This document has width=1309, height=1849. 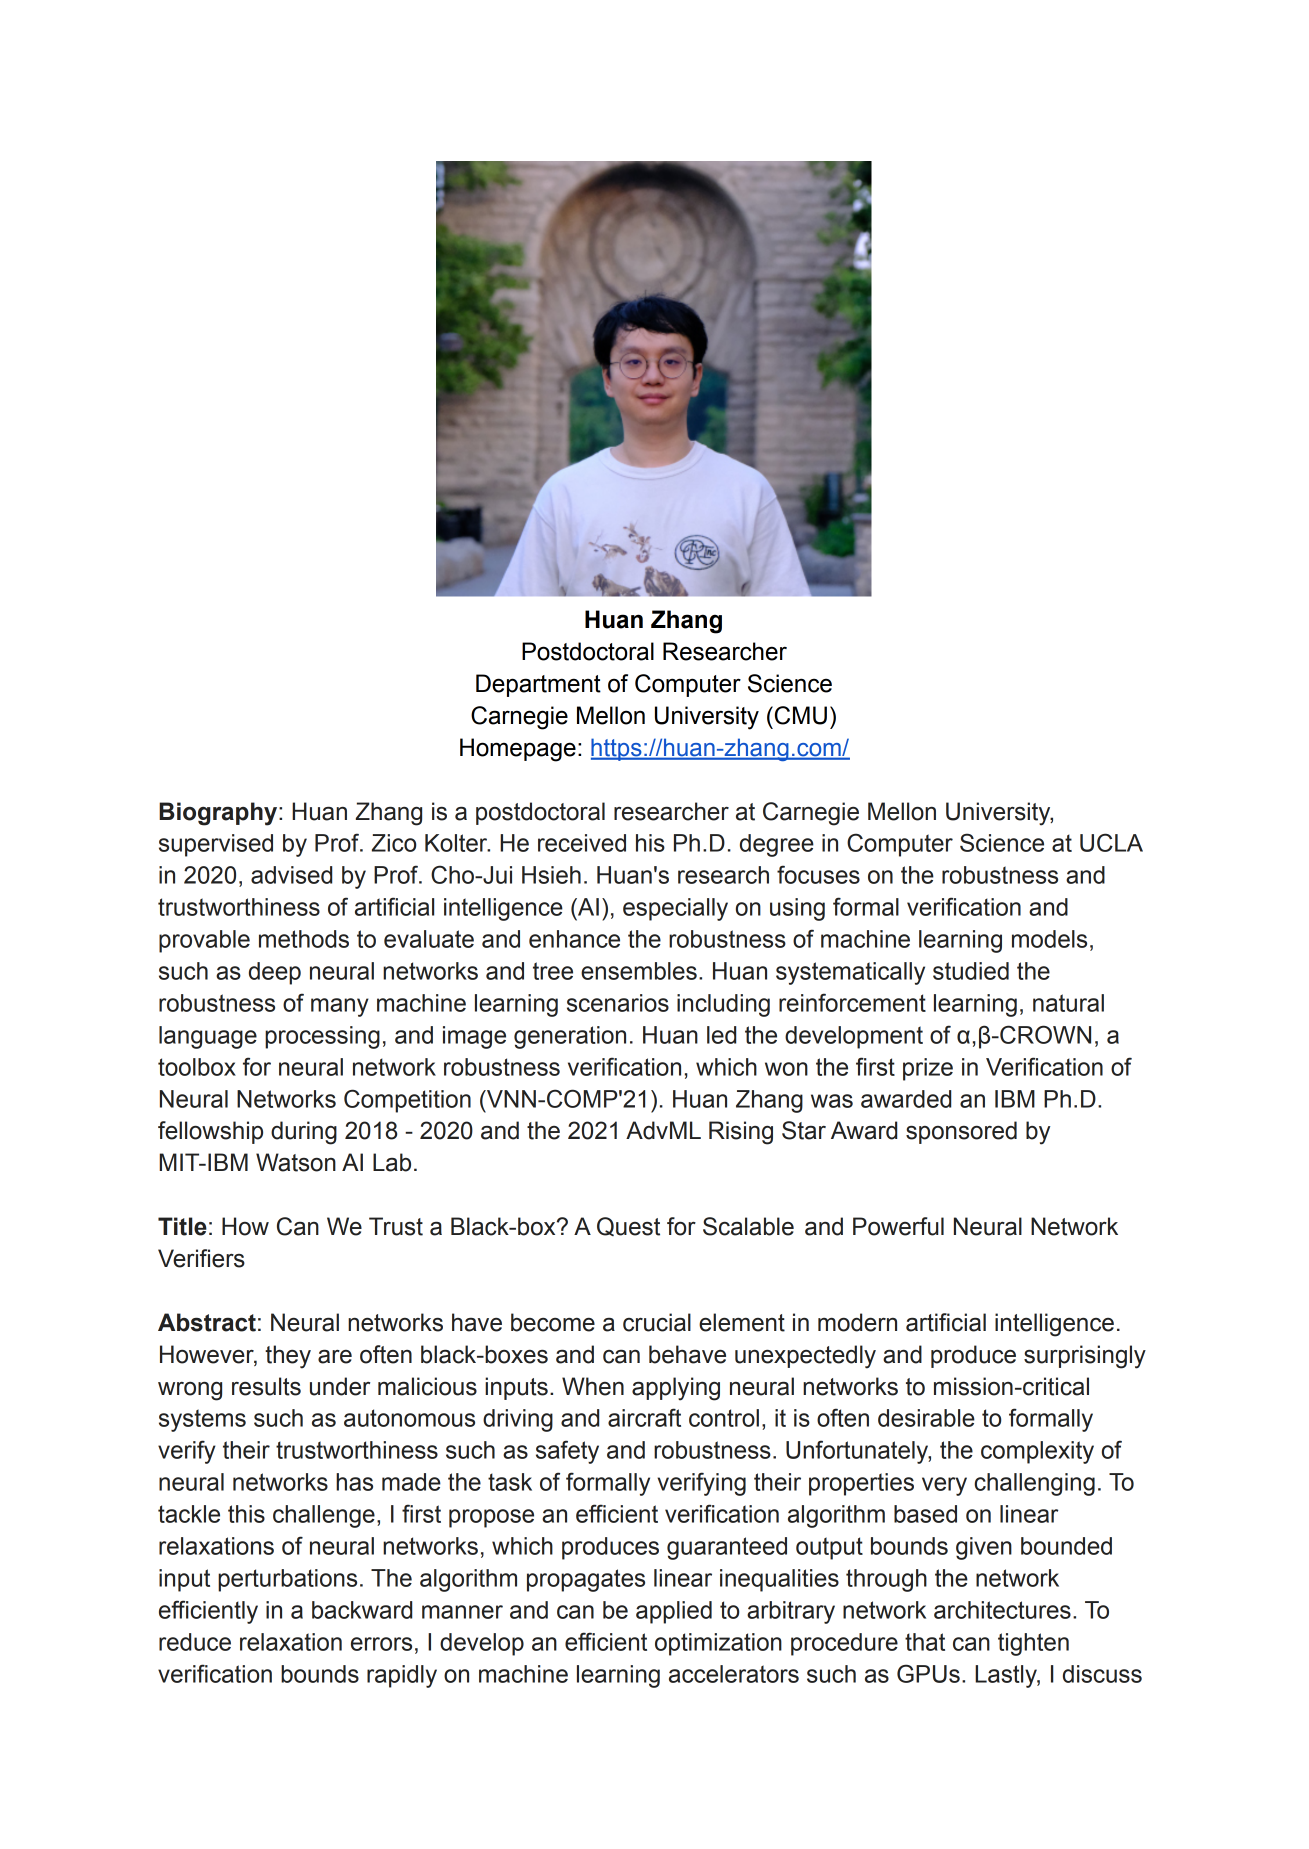 I want to click on crucial, so click(x=657, y=1322).
